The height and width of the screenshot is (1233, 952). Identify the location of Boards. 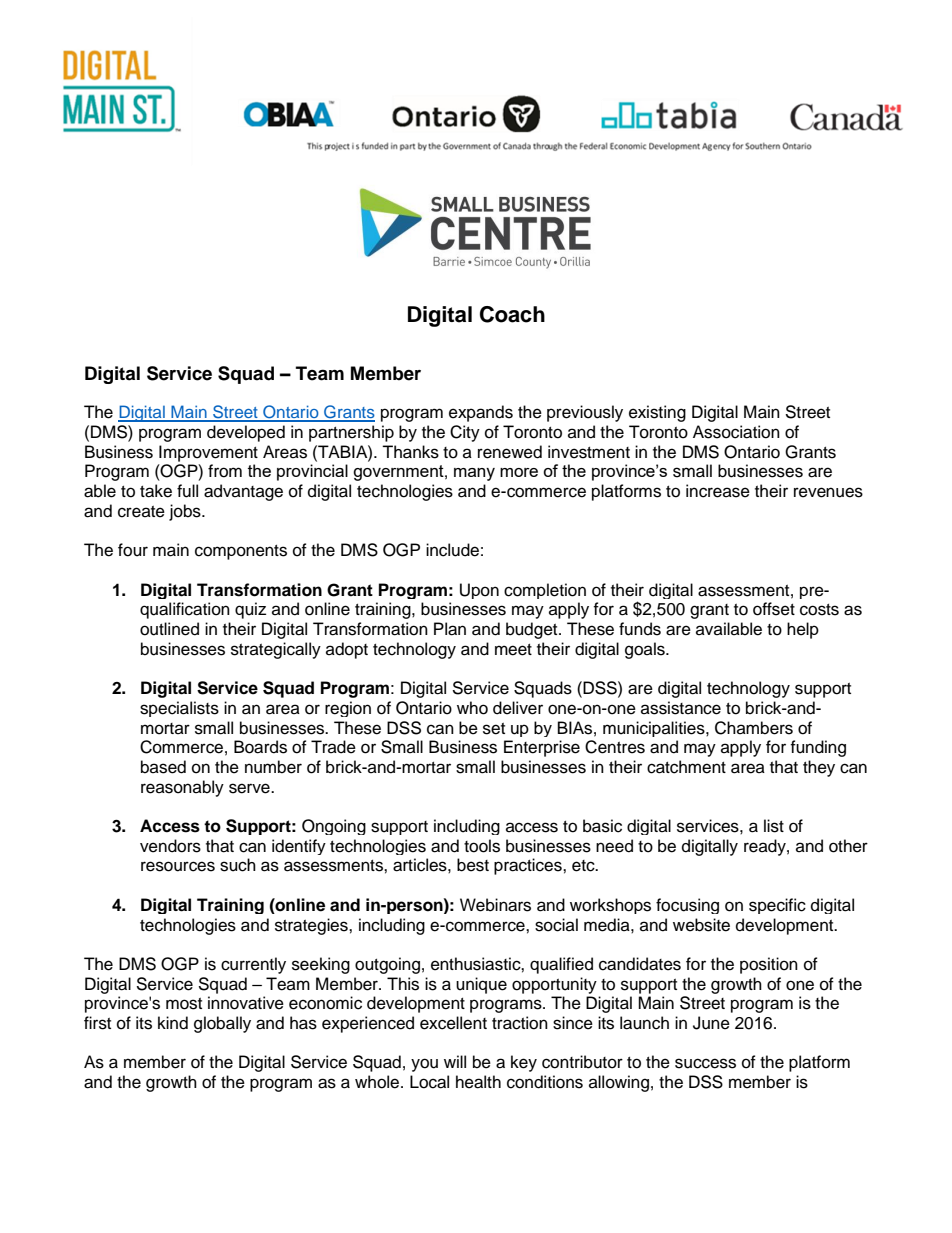
(260, 747).
